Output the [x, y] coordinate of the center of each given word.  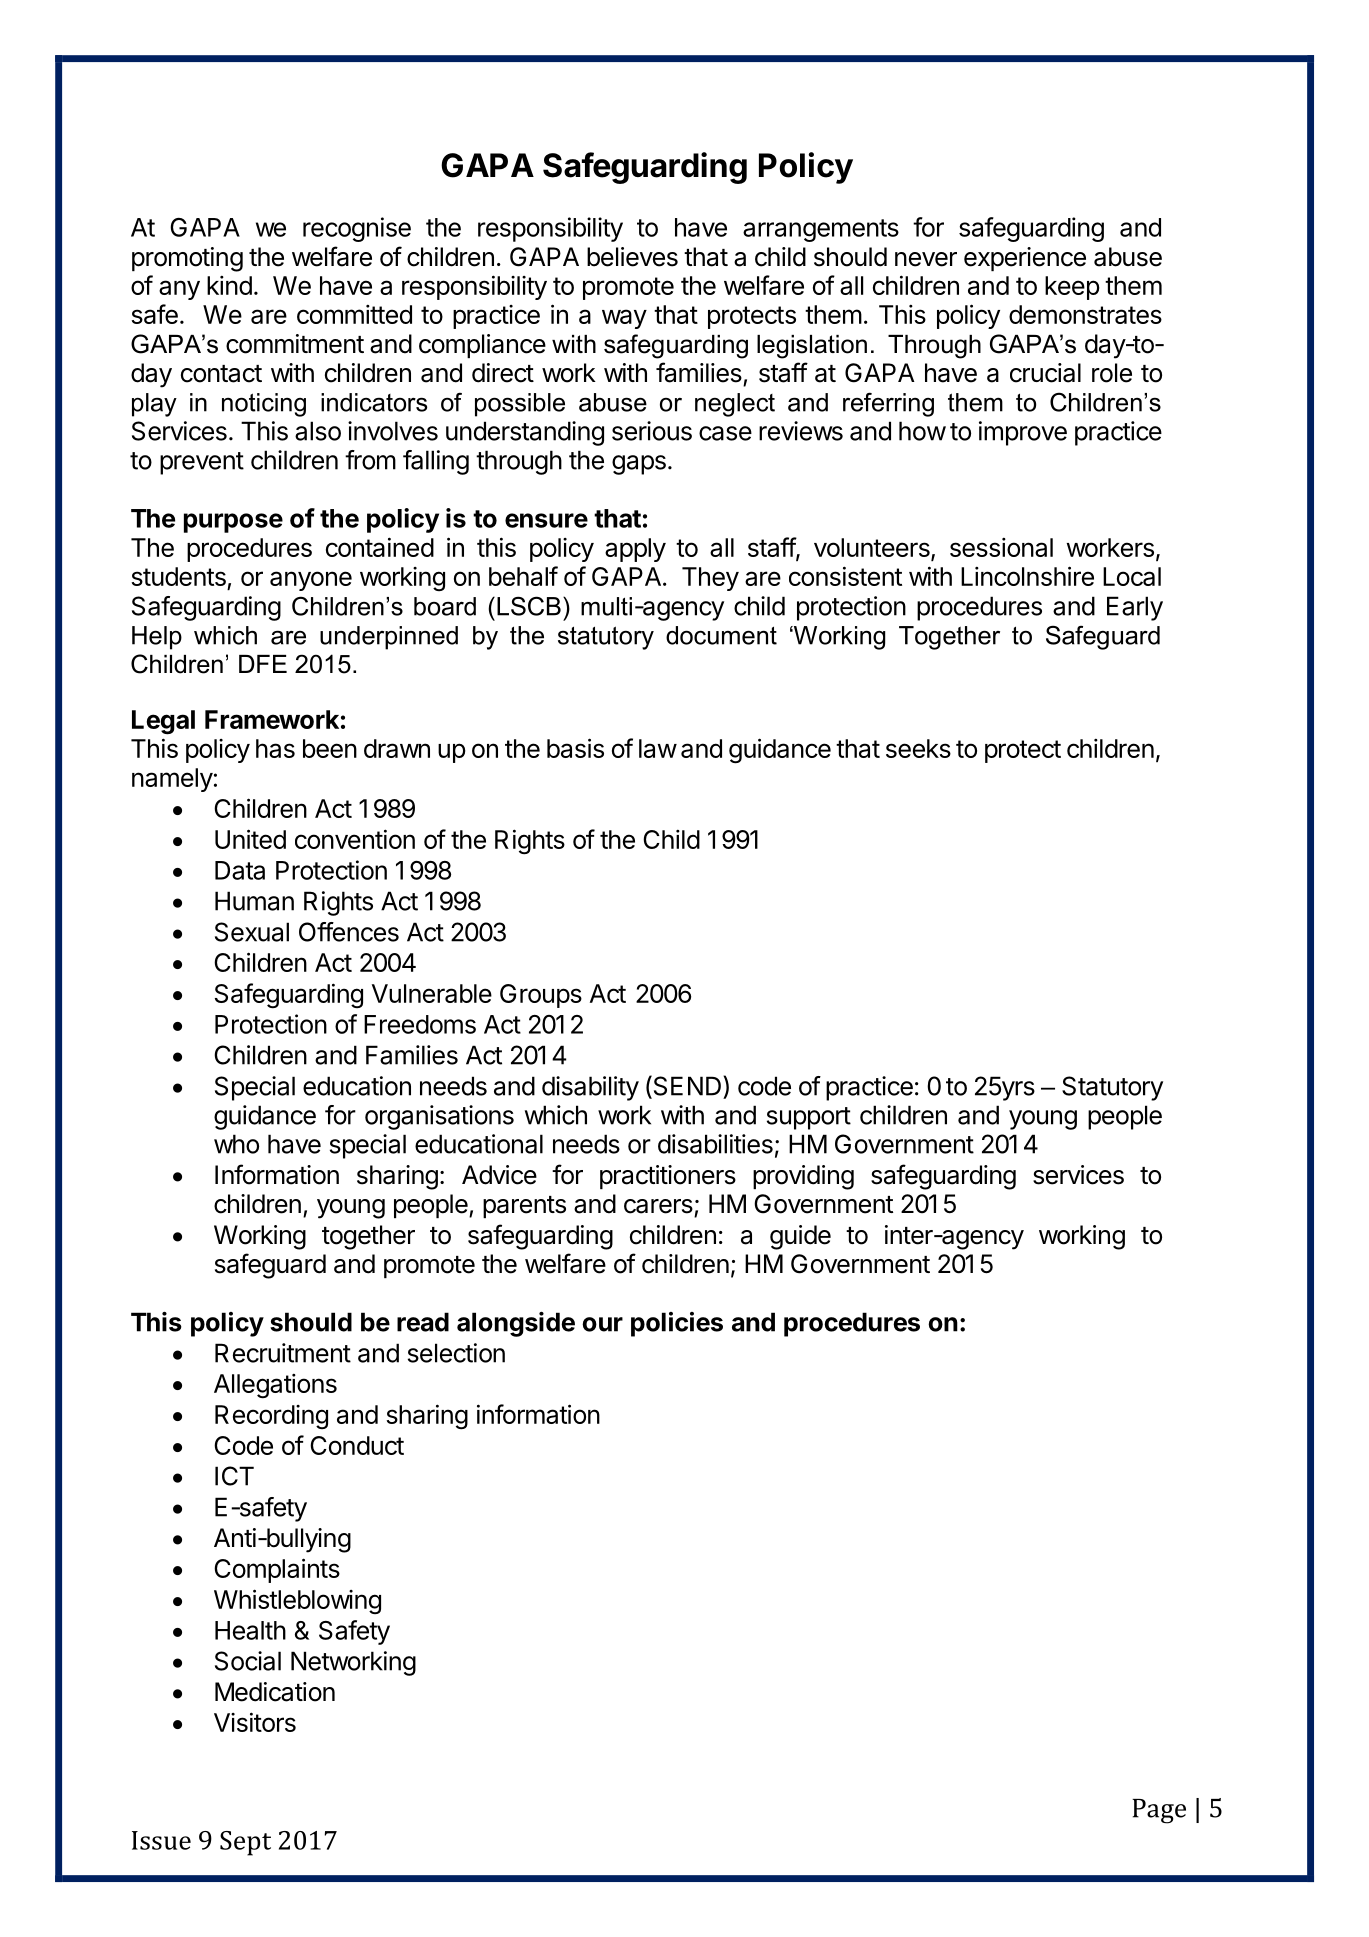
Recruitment [283, 1353]
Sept [245, 1843]
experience [1025, 259]
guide [800, 1237]
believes [632, 257]
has [275, 748]
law [658, 748]
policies [677, 1324]
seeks [918, 748]
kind [229, 285]
